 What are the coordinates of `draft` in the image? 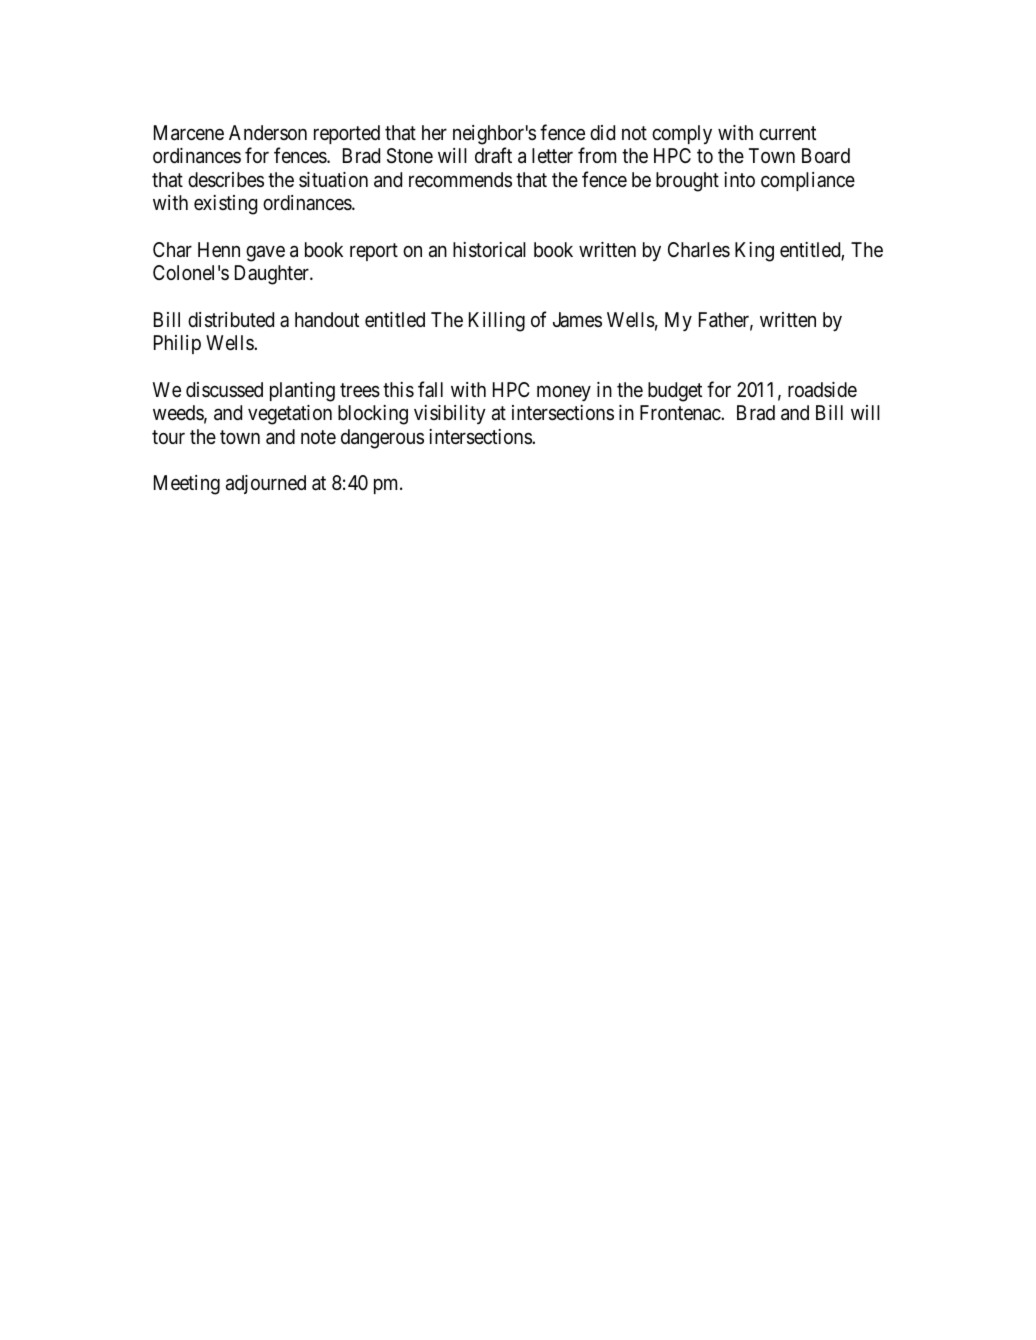 It's located at (493, 155).
